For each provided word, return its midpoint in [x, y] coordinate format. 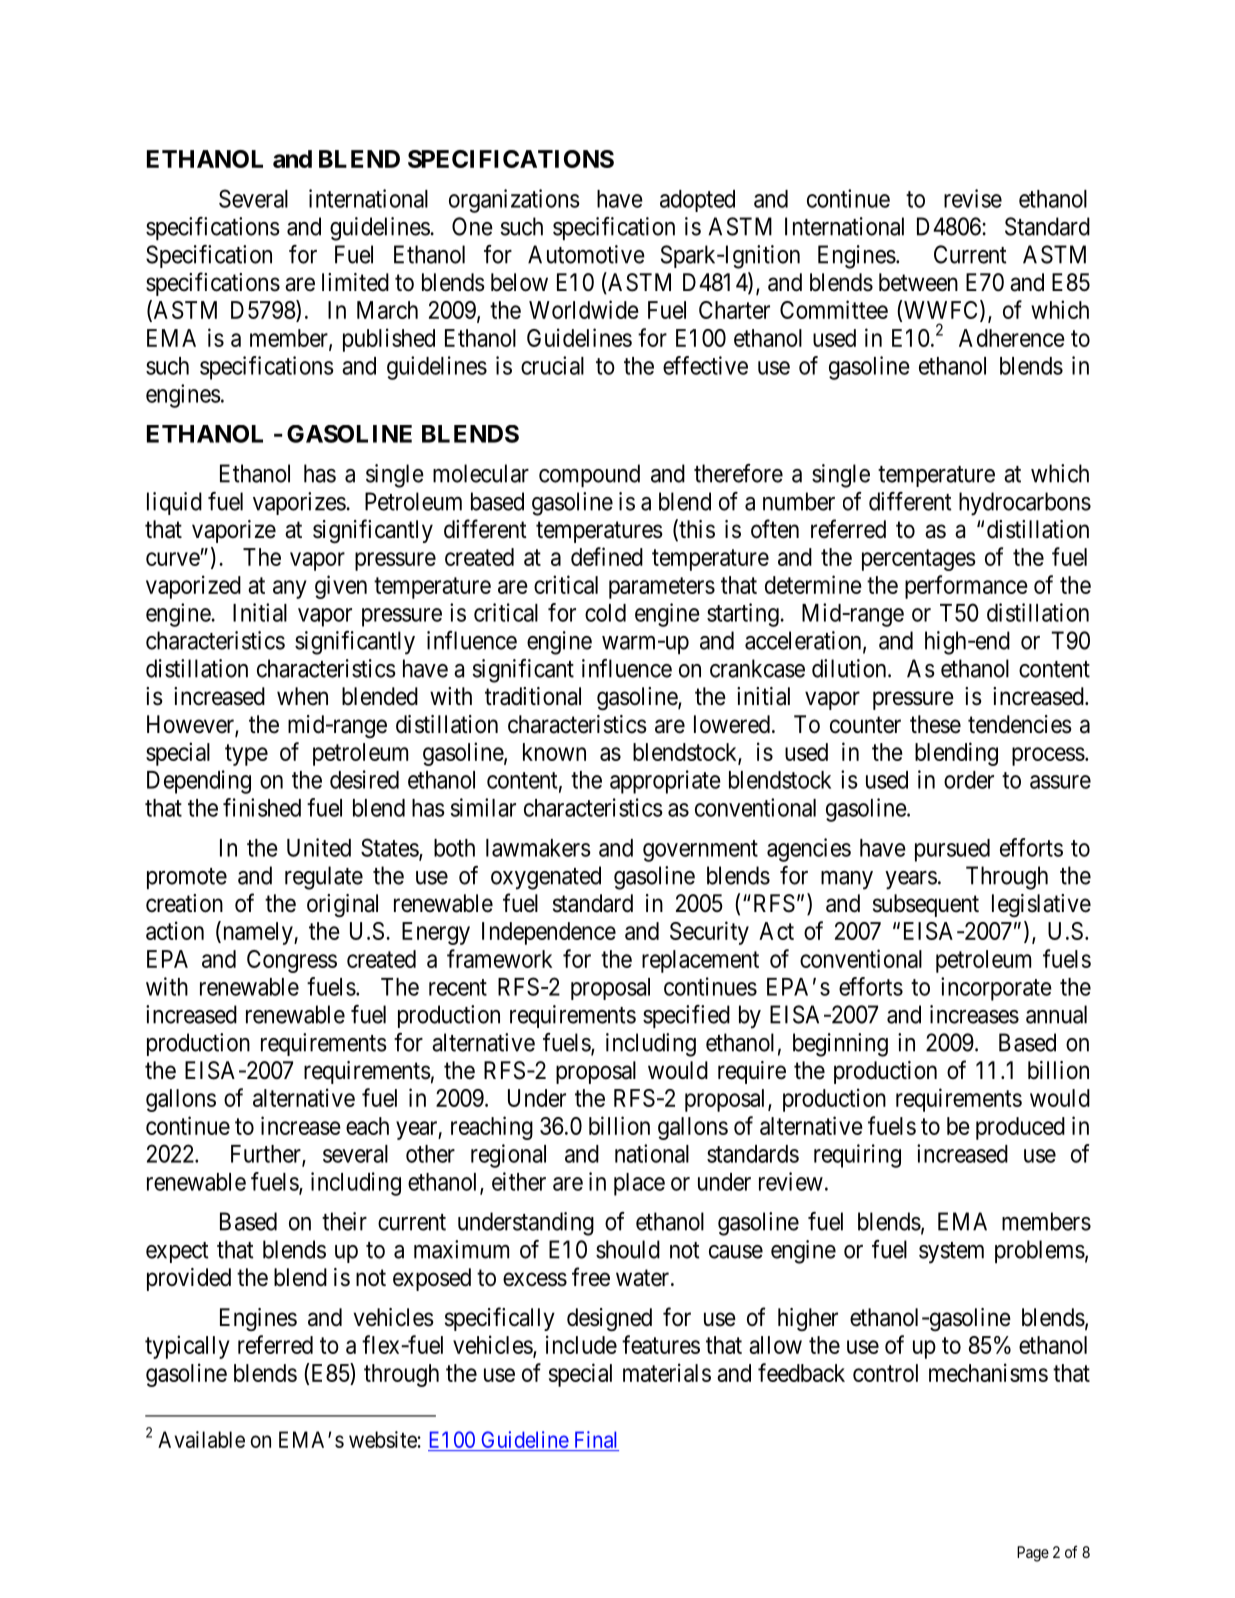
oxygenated [546, 878]
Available [201, 1439]
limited [355, 282]
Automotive [586, 254]
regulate [324, 878]
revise [973, 198]
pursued [952, 850]
